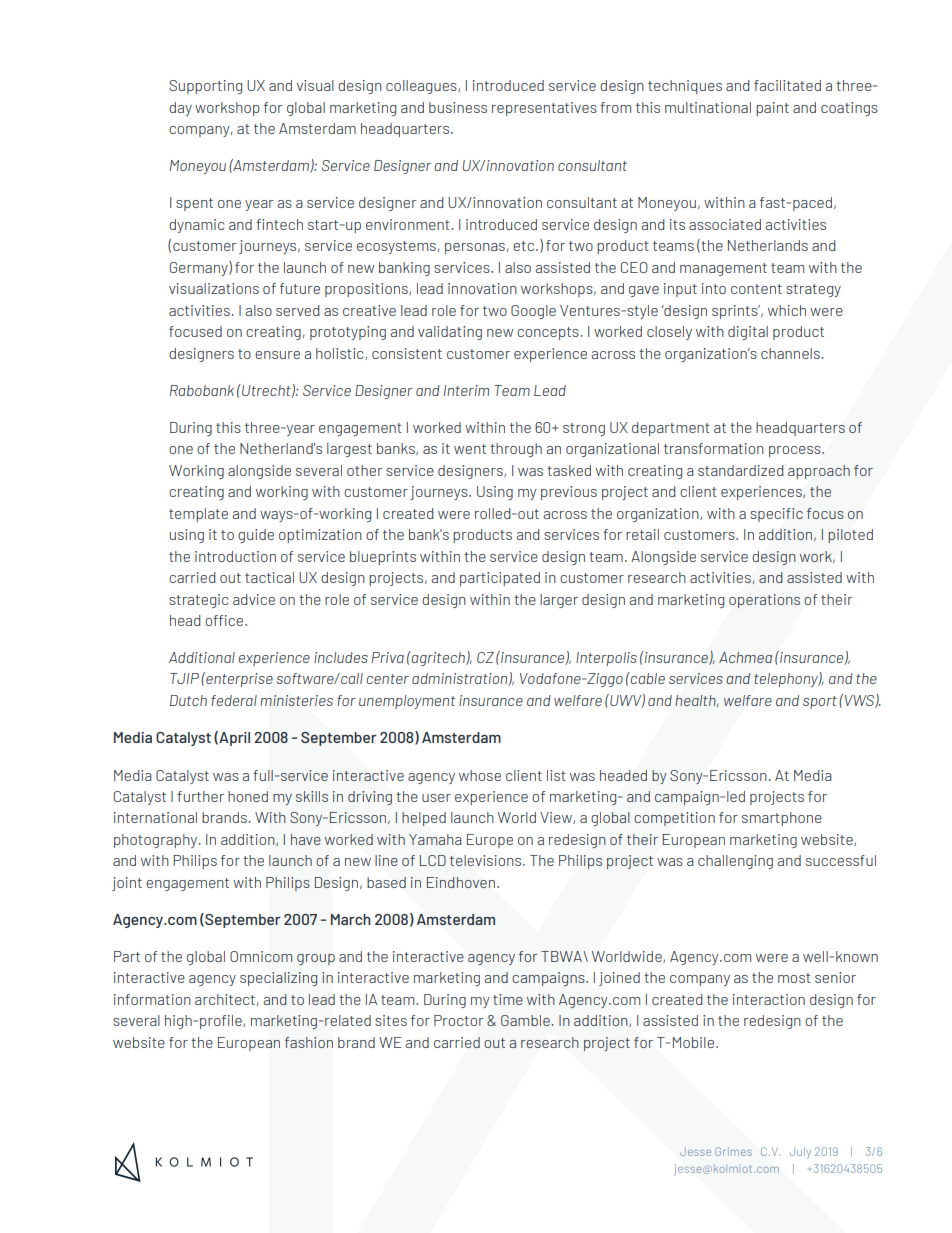 The height and width of the screenshot is (1233, 952). I want to click on operations, so click(764, 601).
